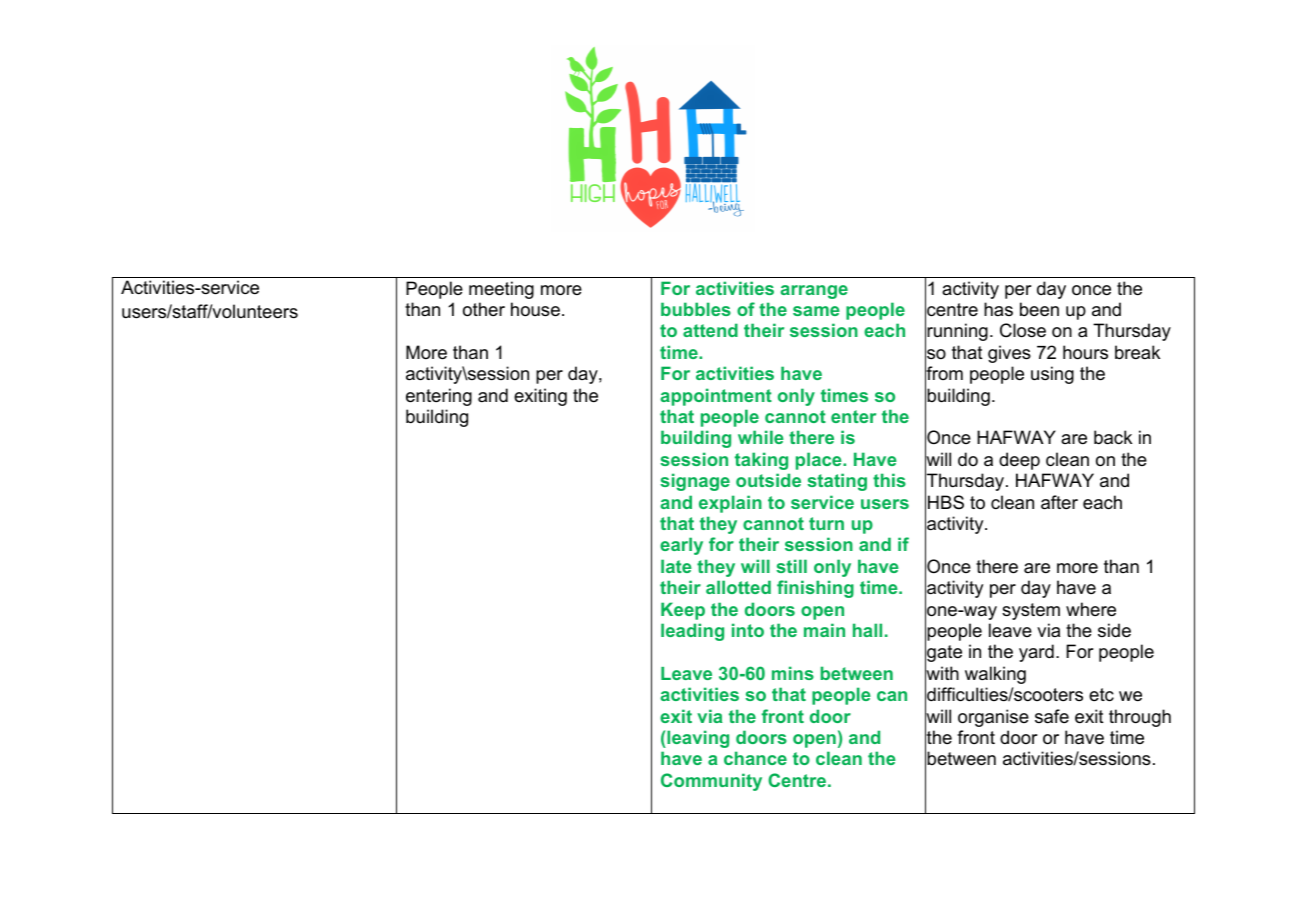  What do you see at coordinates (755, 758) in the image?
I see `chance` at bounding box center [755, 758].
